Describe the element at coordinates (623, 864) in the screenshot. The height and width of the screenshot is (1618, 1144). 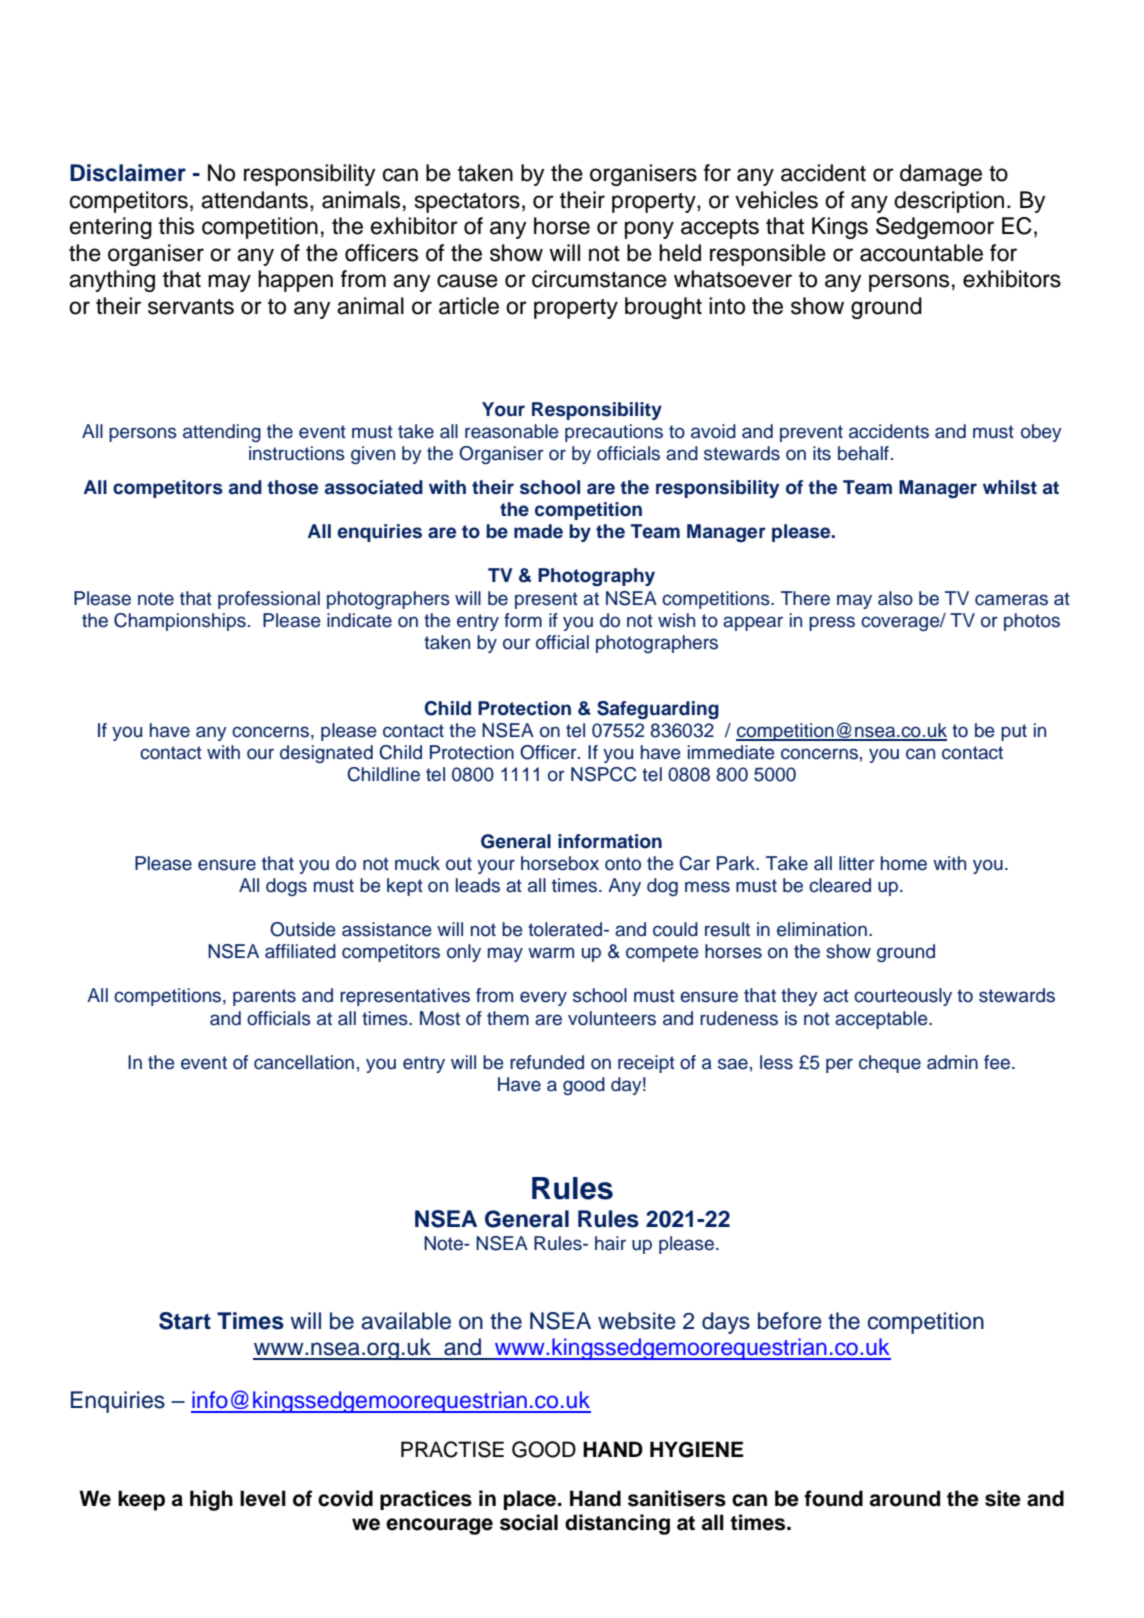
I see `onto` at that location.
